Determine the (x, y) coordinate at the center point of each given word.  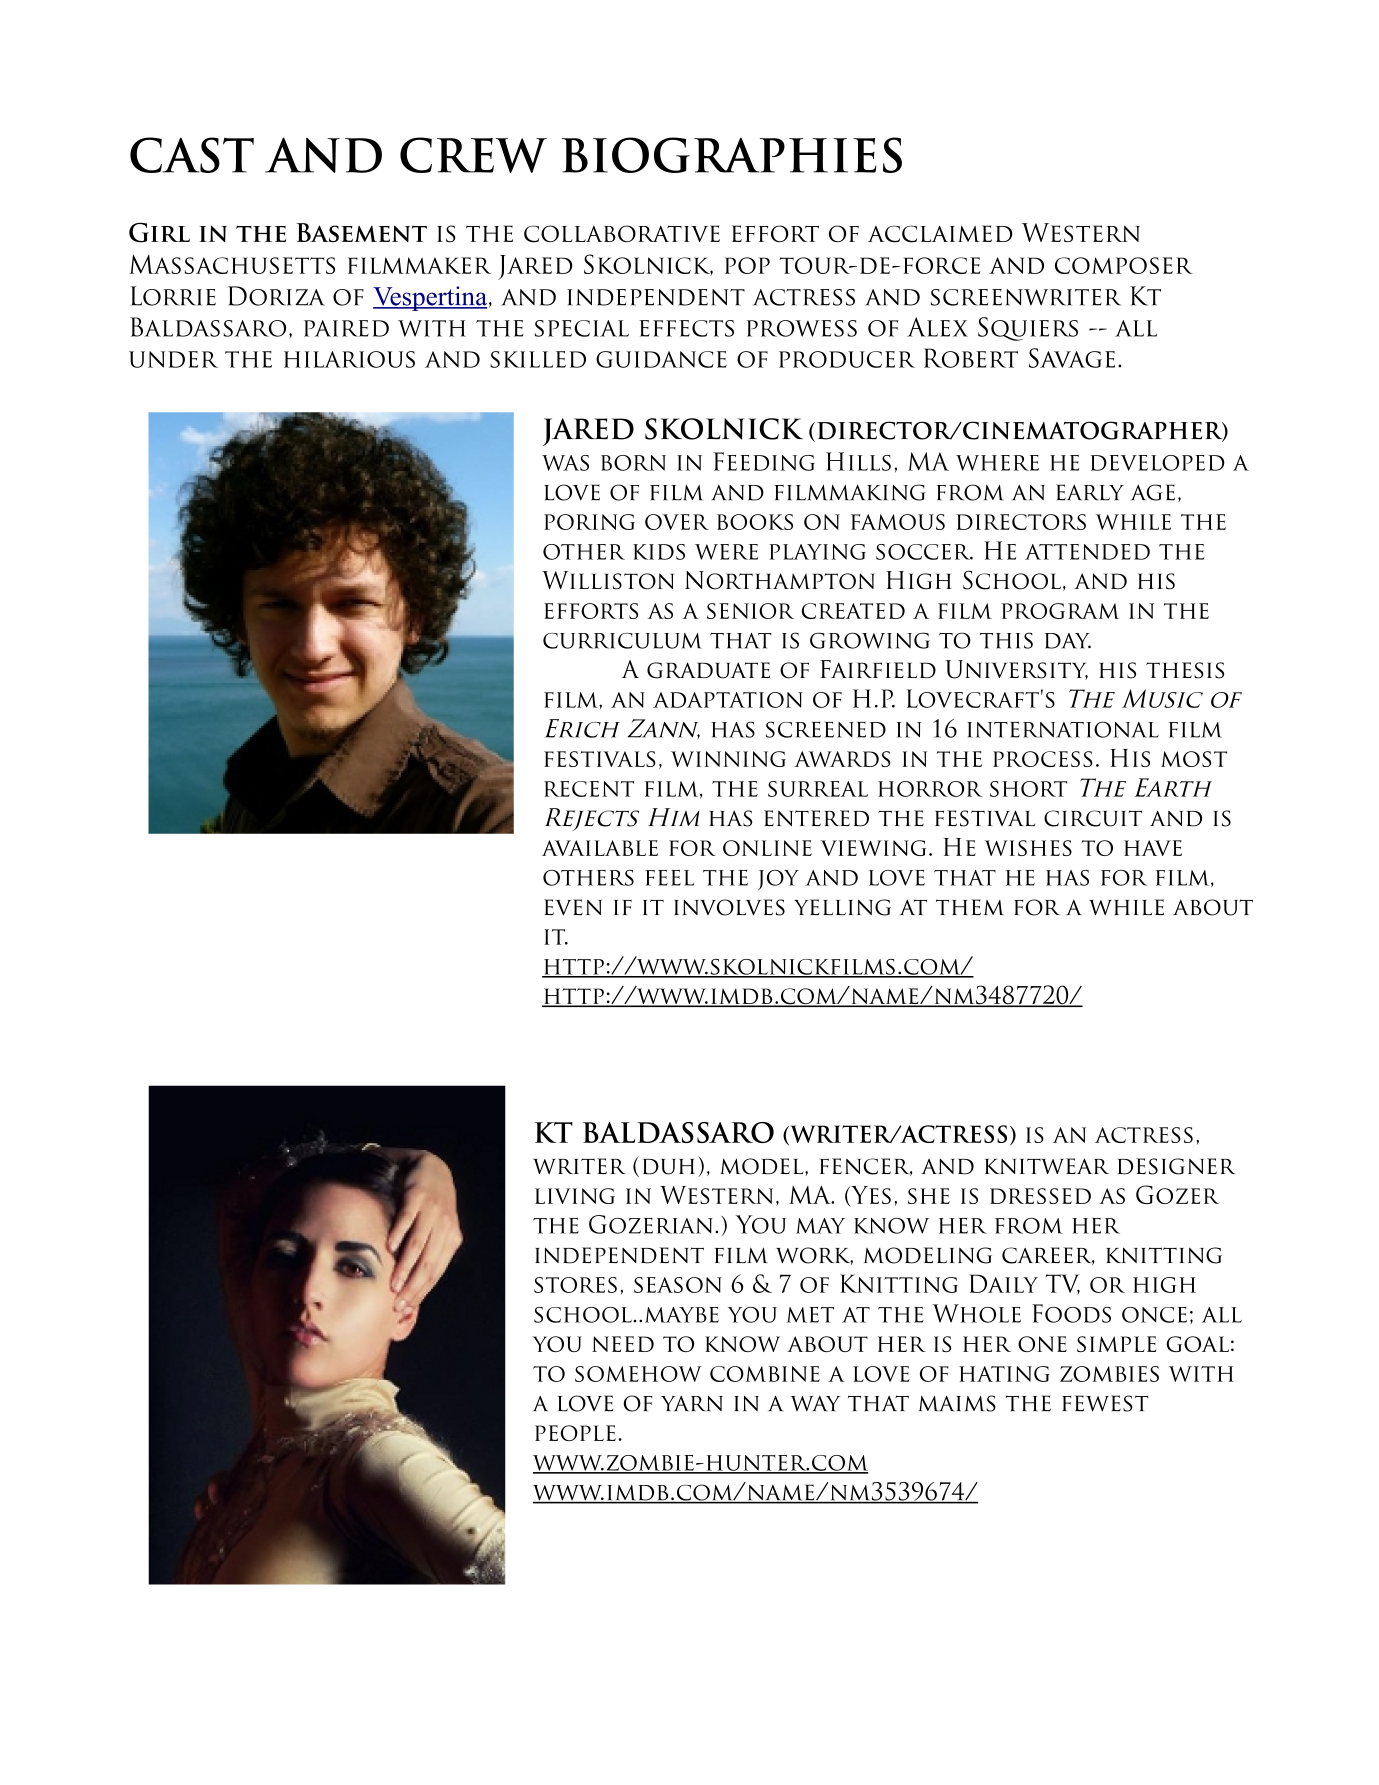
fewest (1105, 1403)
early (1090, 492)
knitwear (1047, 1166)
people (575, 1433)
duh (669, 1167)
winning (728, 759)
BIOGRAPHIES (732, 155)
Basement (361, 232)
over (677, 522)
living (575, 1196)
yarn (692, 1403)
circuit (1093, 818)
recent (589, 789)
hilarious (349, 359)
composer (1124, 265)
